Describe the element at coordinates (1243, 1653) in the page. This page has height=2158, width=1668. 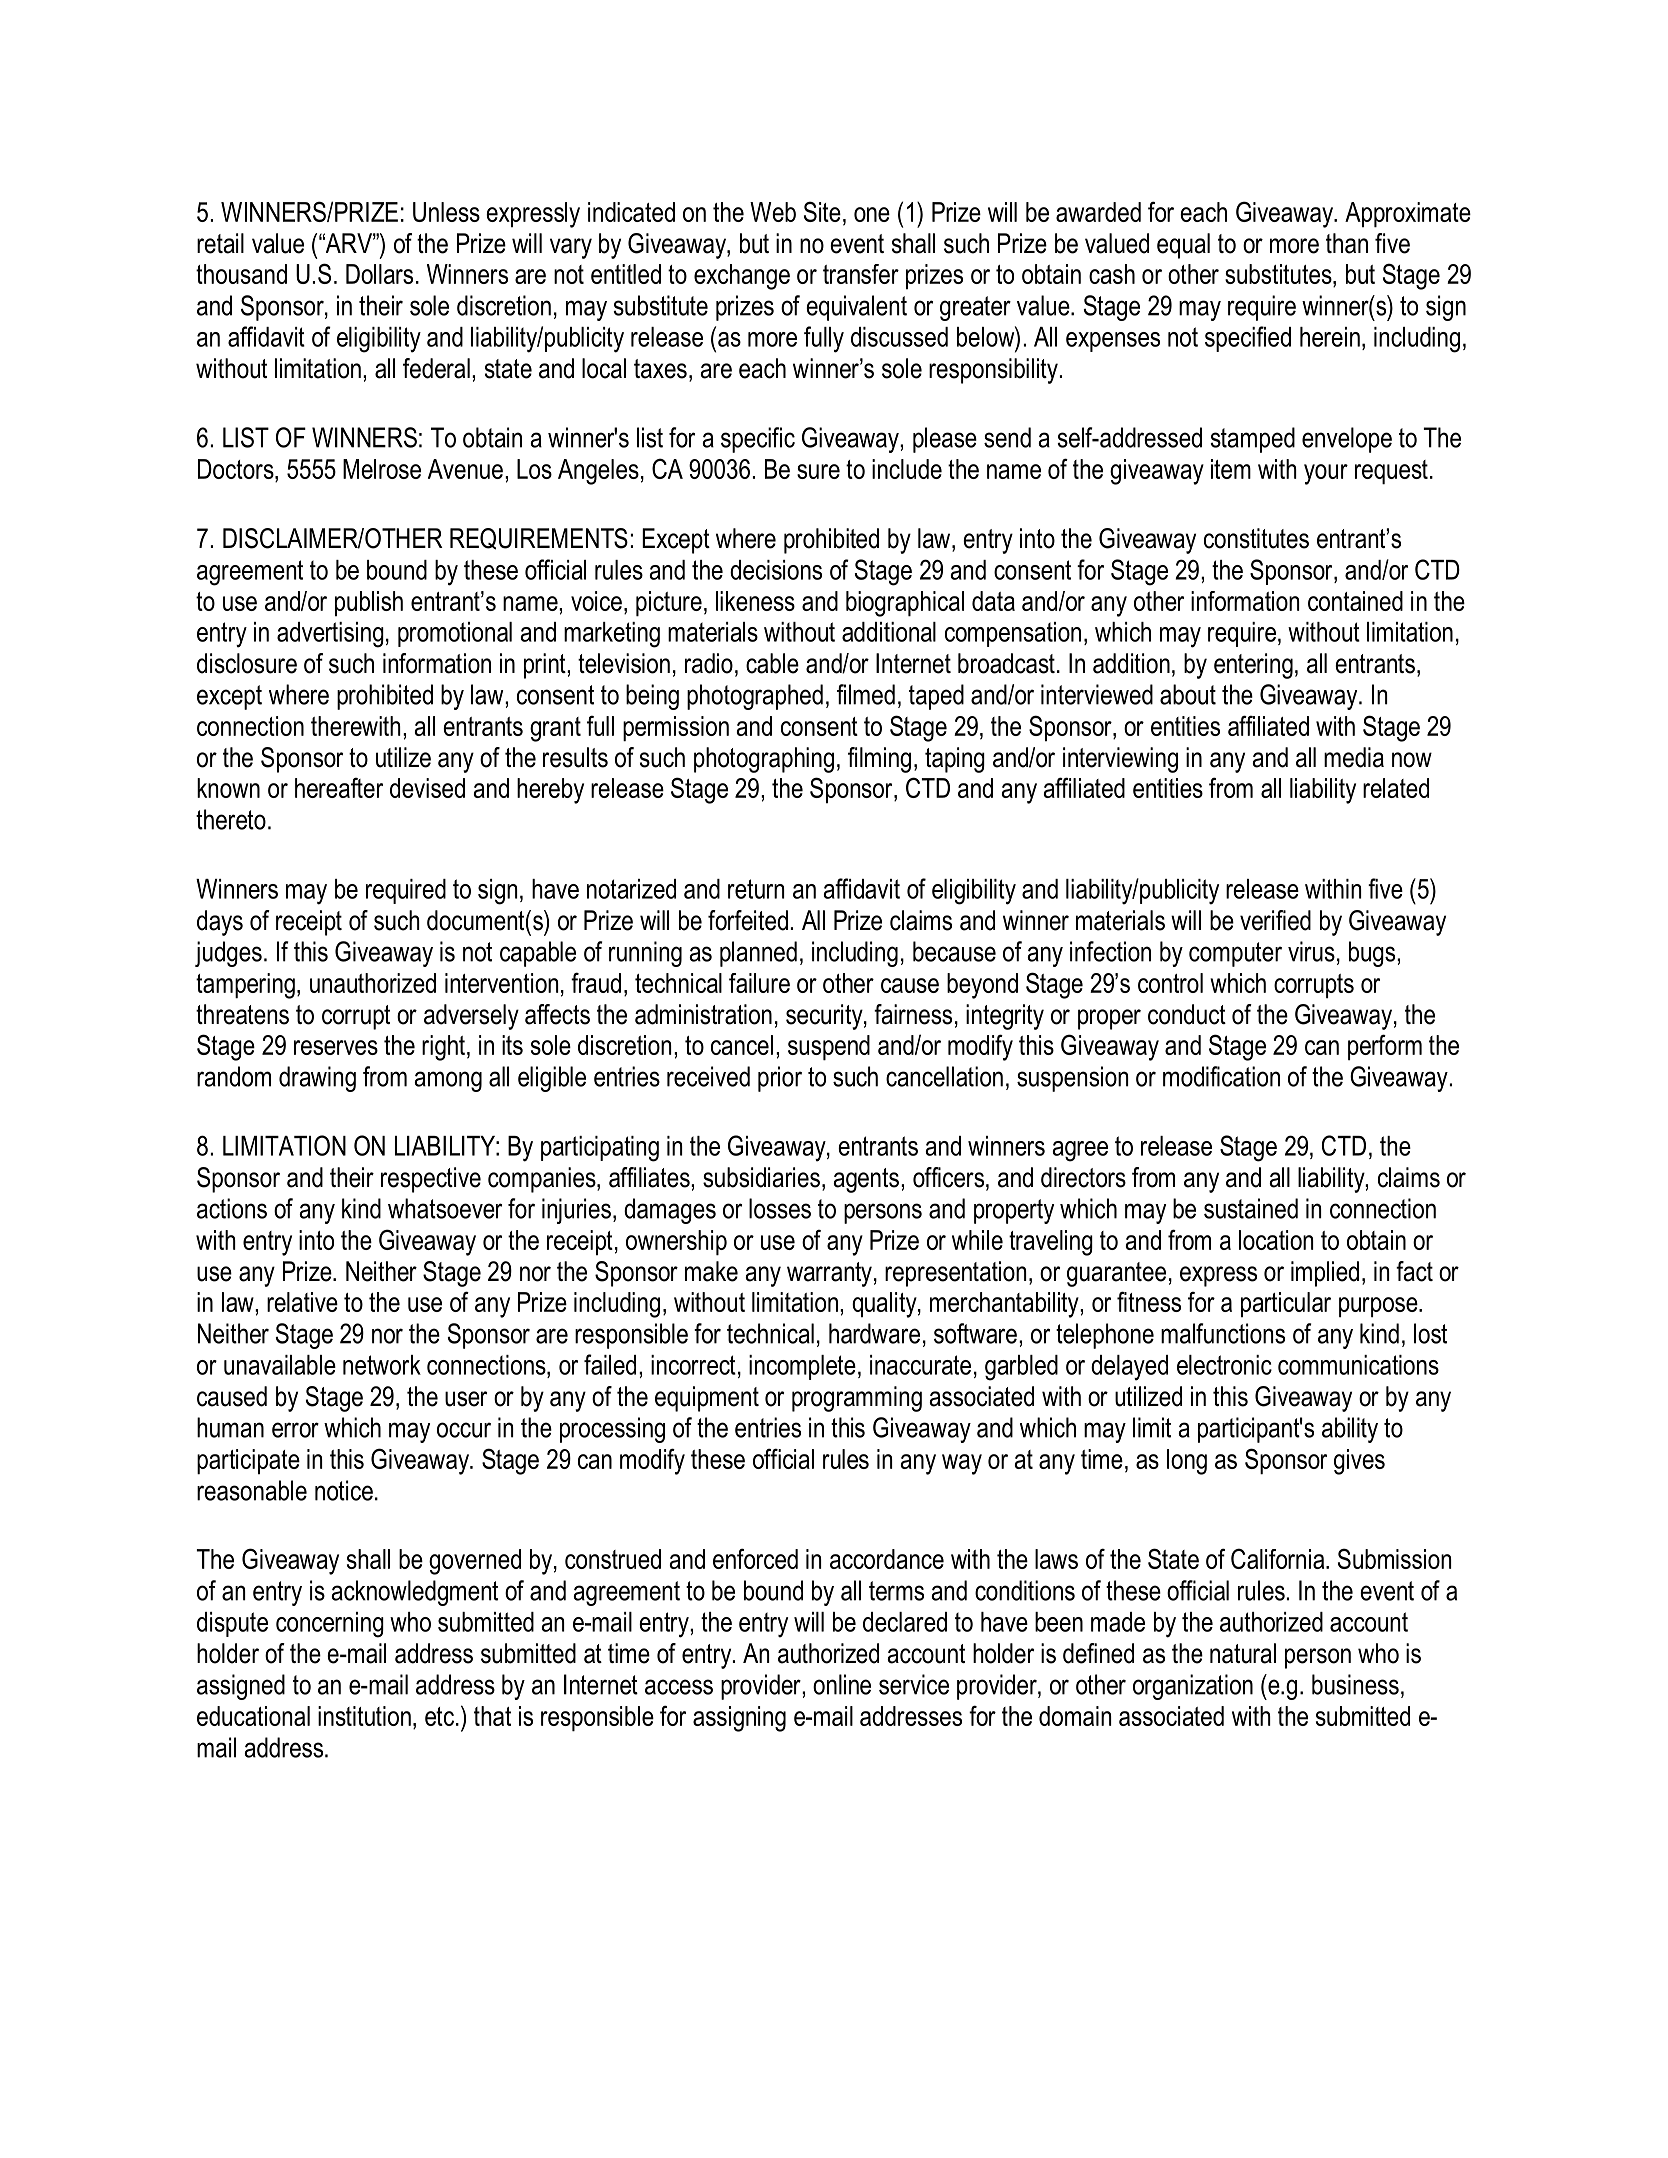
I see `natural` at that location.
